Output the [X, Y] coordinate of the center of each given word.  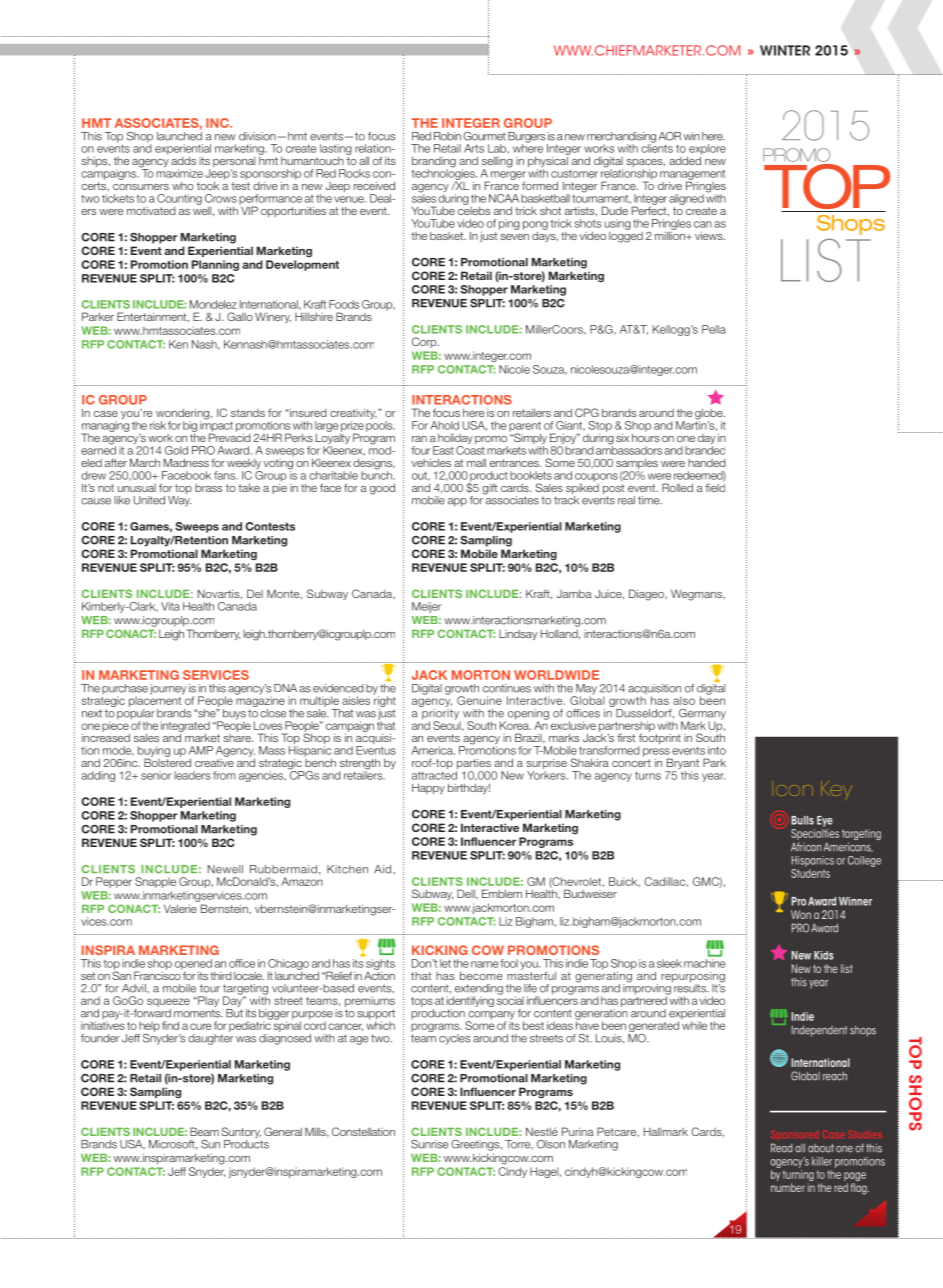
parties [473, 765]
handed [707, 463]
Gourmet [484, 136]
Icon [794, 790]
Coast [470, 449]
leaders [192, 775]
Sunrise [429, 1144]
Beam [204, 1131]
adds [183, 160]
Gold [176, 450]
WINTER [785, 50]
